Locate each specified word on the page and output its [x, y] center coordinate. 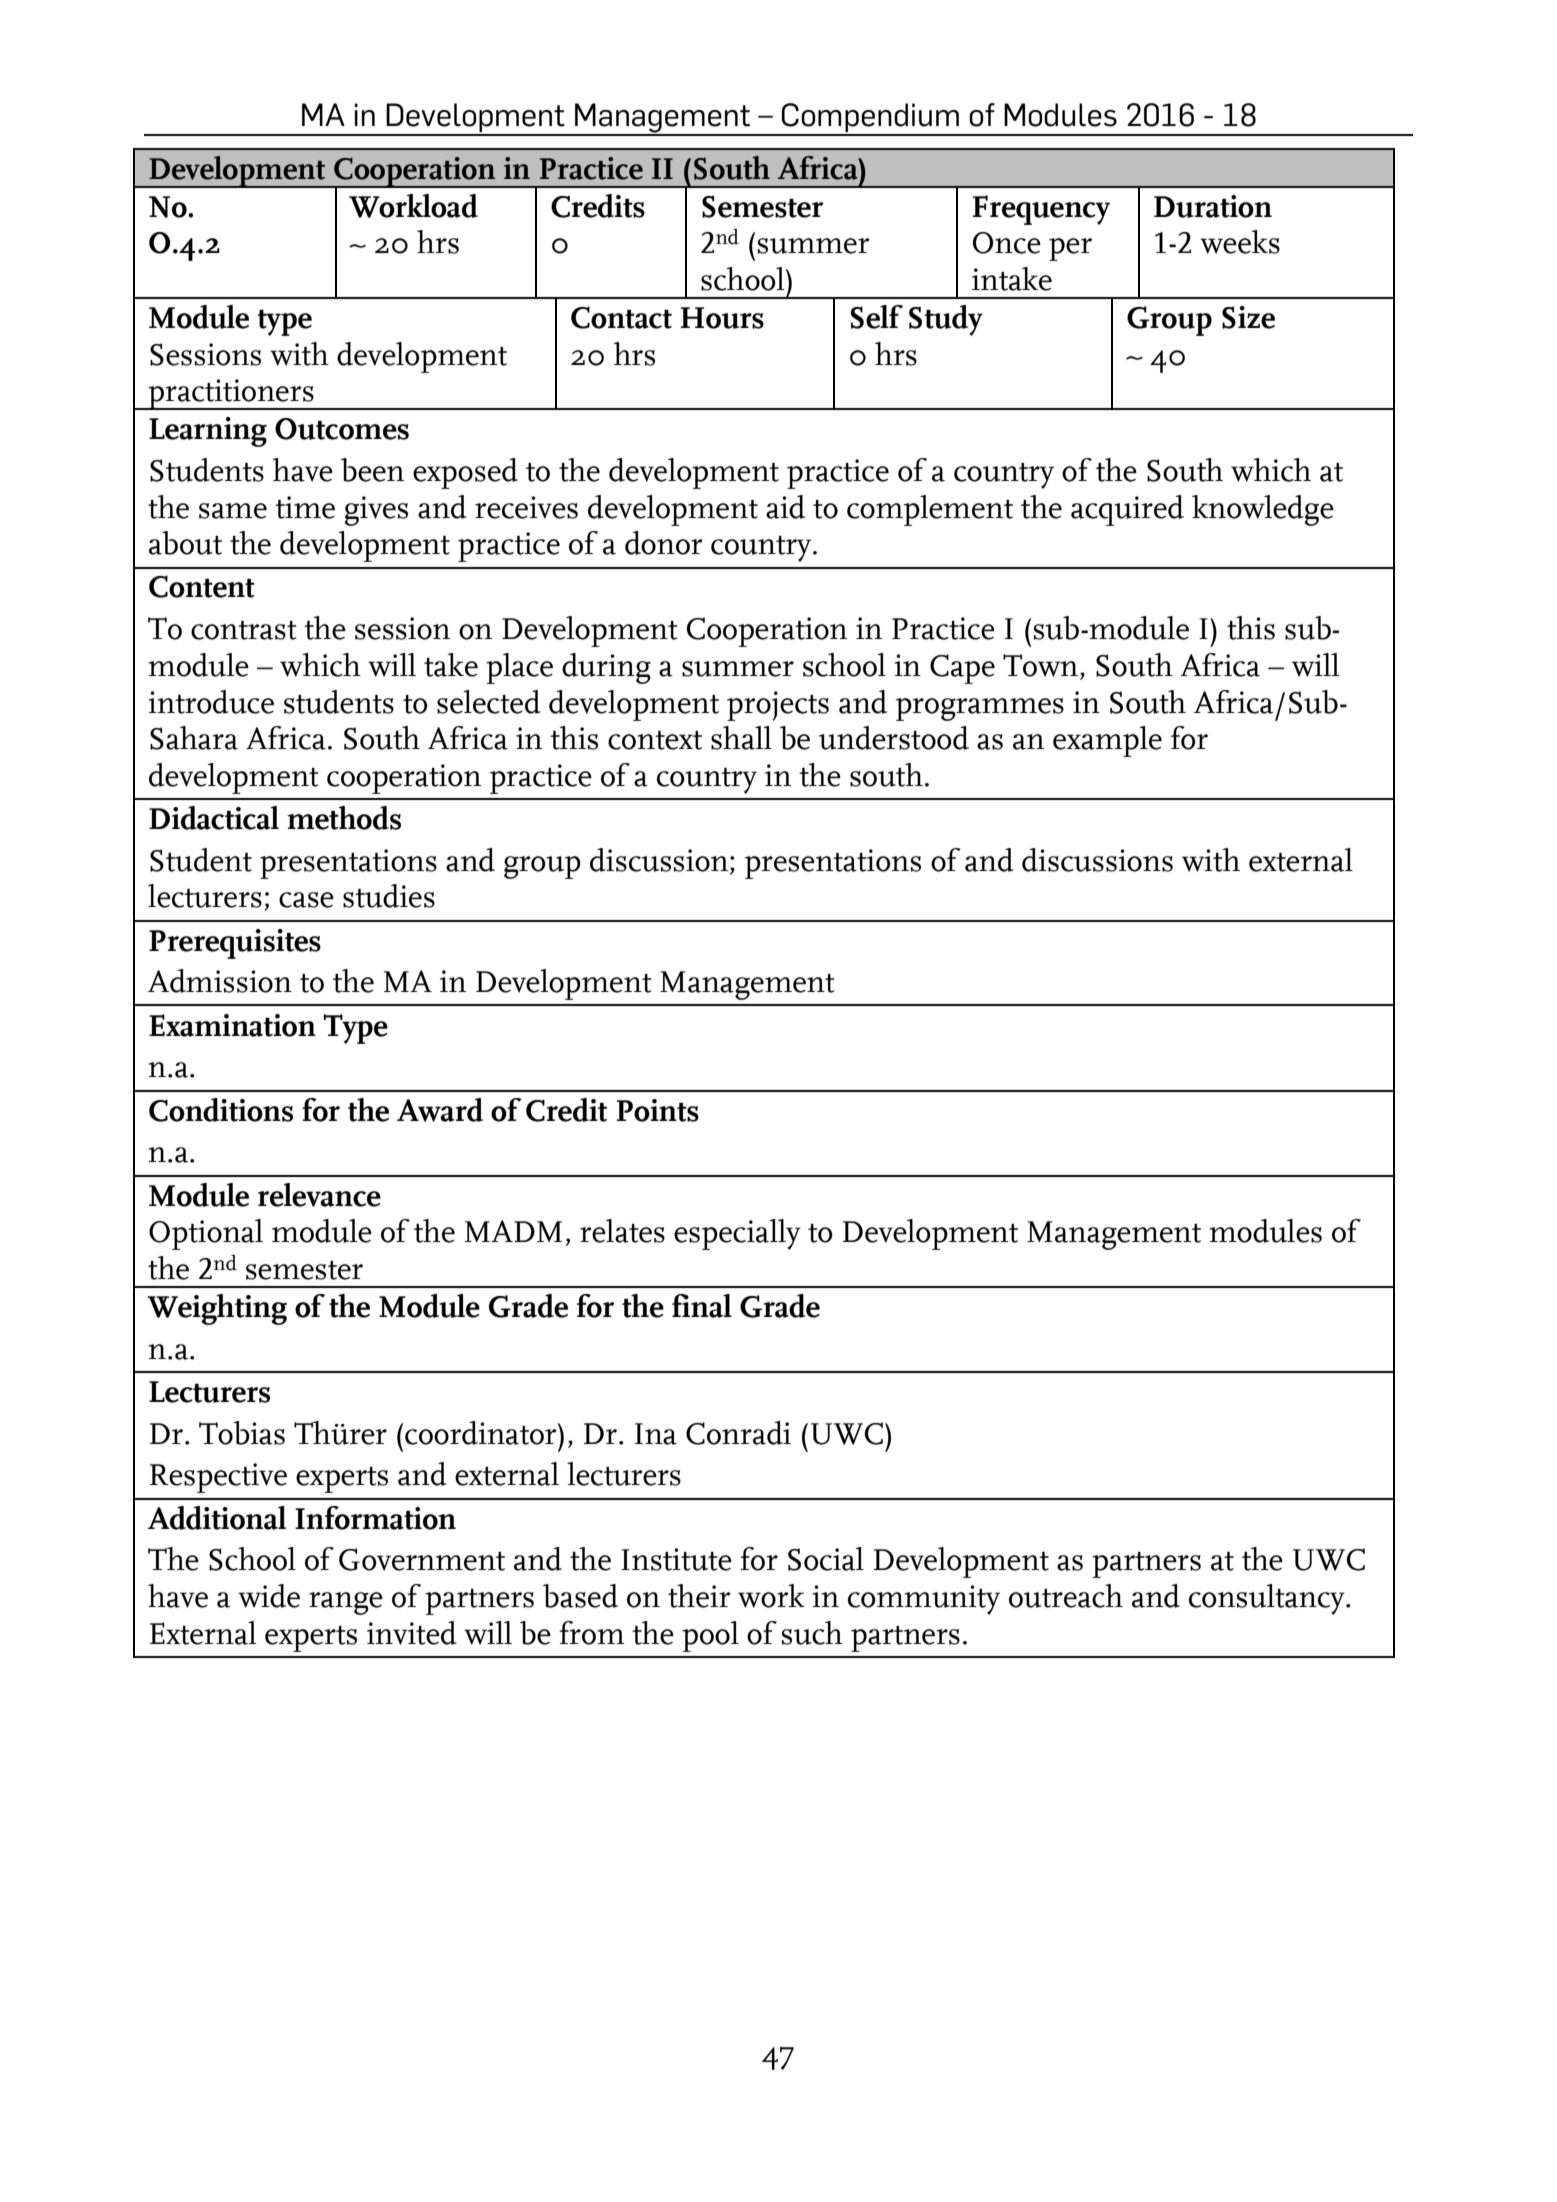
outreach [1066, 1596]
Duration [1213, 206]
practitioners [231, 394]
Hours [722, 318]
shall [741, 738]
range [346, 1603]
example [1107, 741]
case [306, 900]
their [699, 1596]
